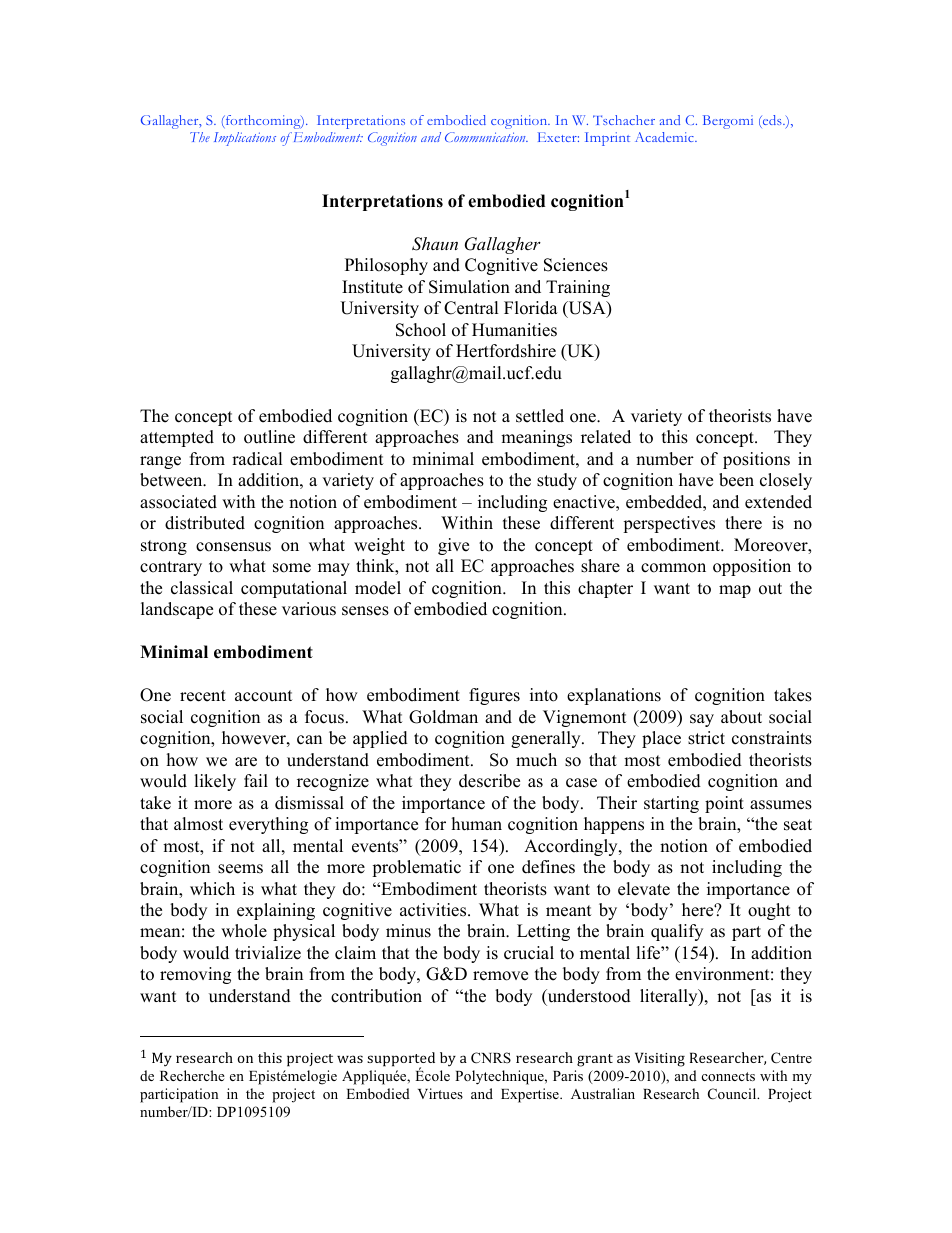 This screenshot has width=952, height=1233. I want to click on was, so click(350, 1059).
